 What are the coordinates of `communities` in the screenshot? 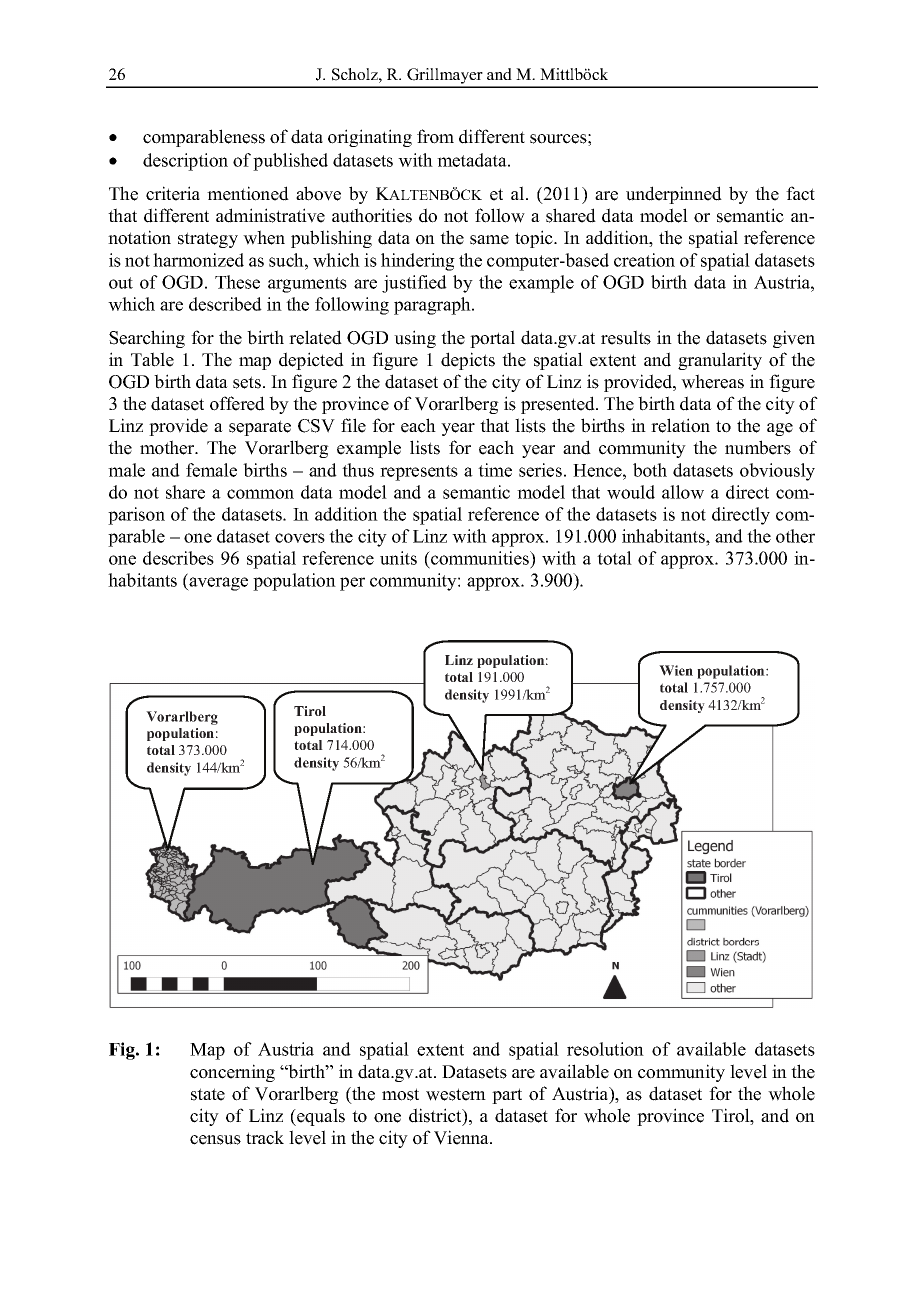 It's located at (480, 558).
